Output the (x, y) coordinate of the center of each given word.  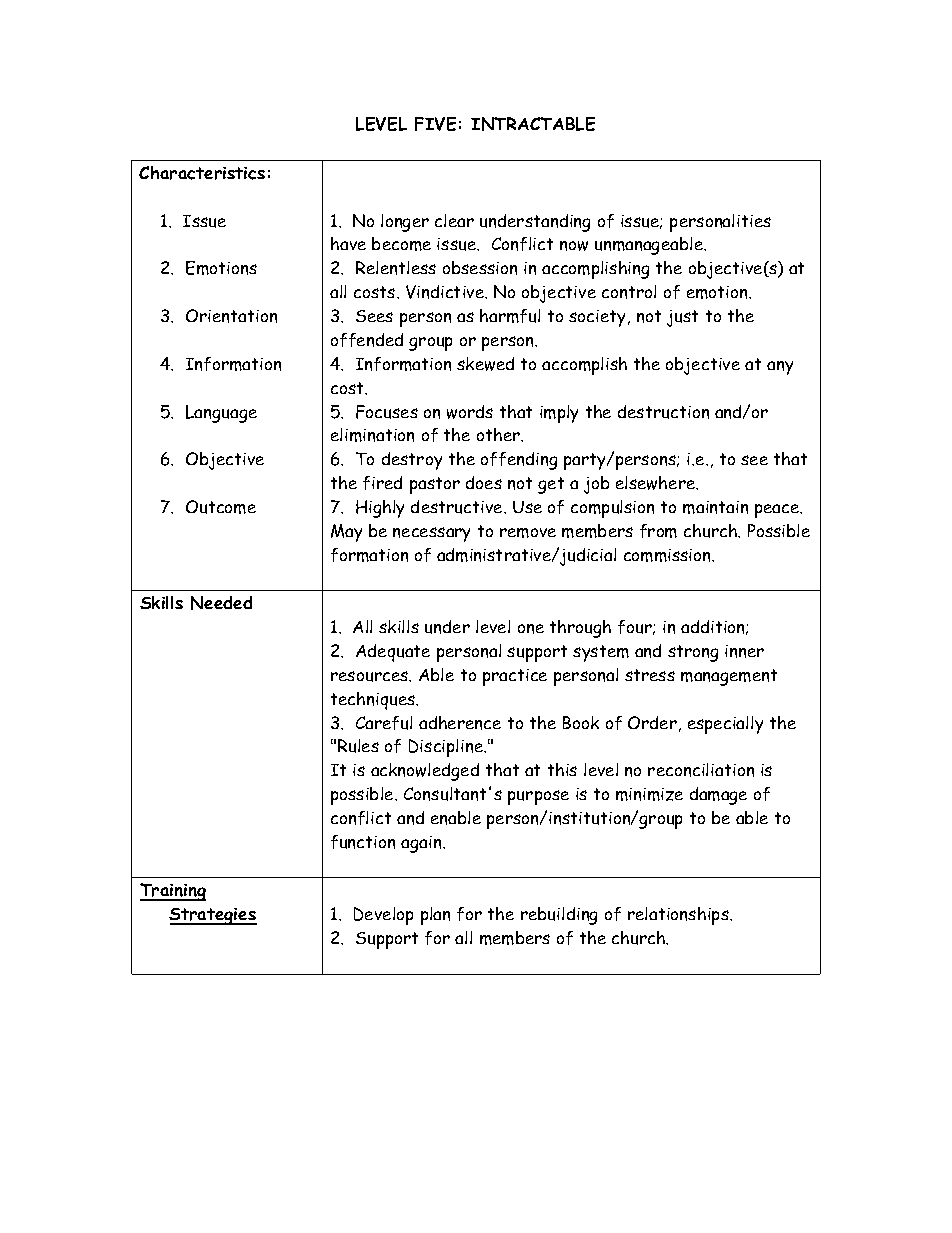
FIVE (435, 124)
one (531, 629)
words (470, 412)
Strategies (213, 916)
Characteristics (202, 173)
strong (693, 653)
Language (221, 414)
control (629, 292)
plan (435, 916)
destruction (663, 412)
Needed (221, 603)
